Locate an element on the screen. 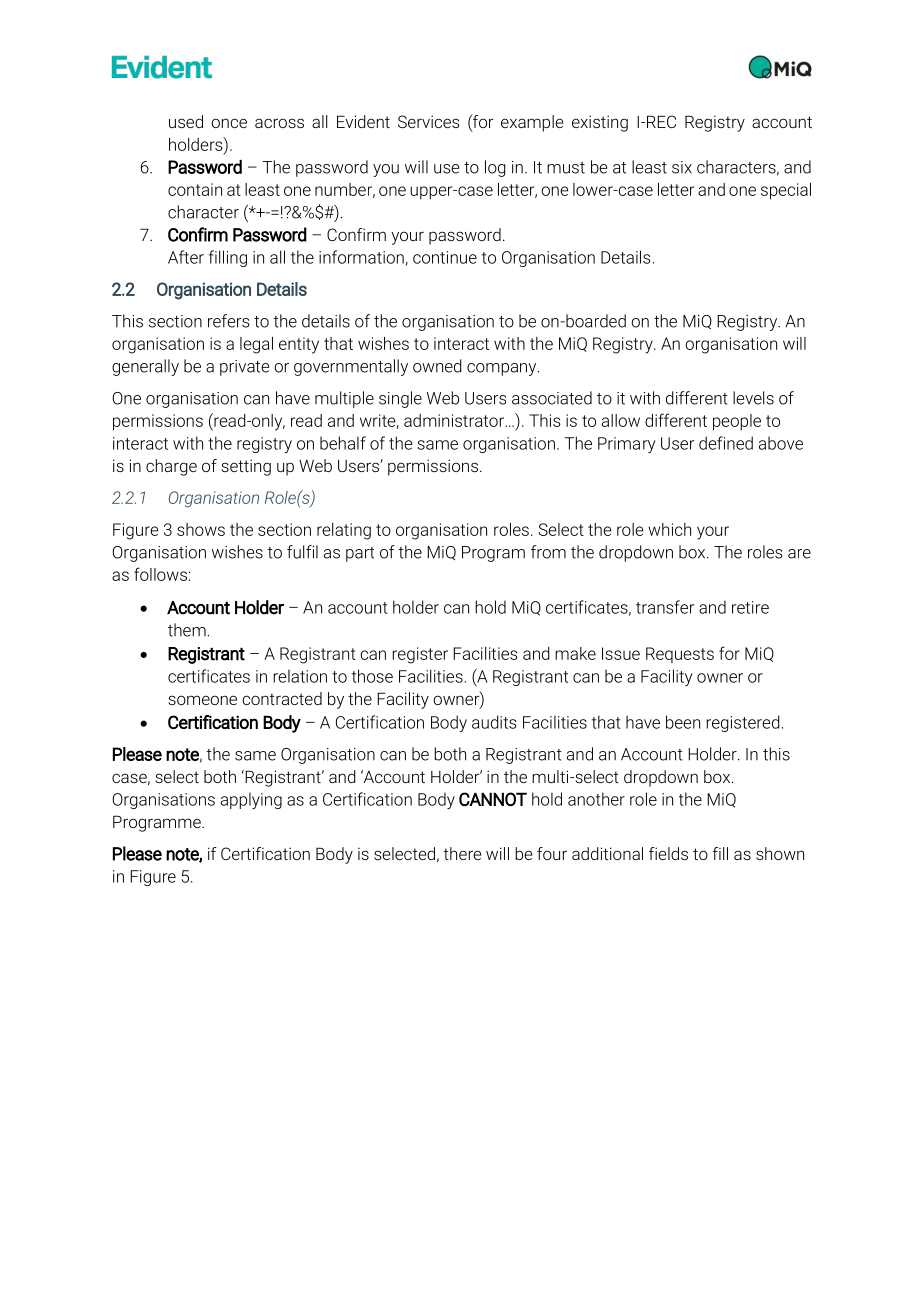 The width and height of the screenshot is (924, 1308). private is located at coordinates (244, 368).
